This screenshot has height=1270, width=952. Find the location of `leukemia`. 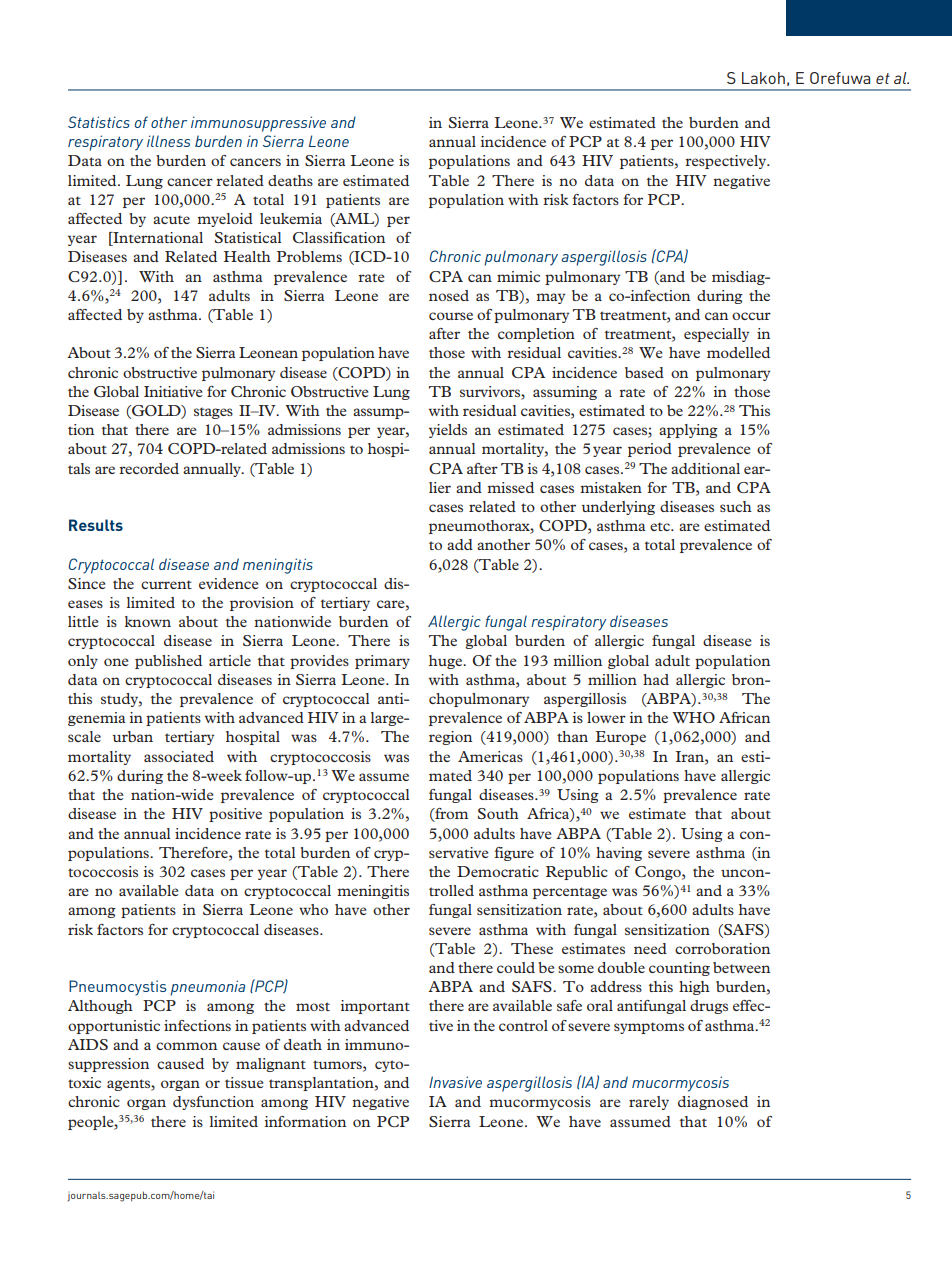

leukemia is located at coordinates (291, 218).
